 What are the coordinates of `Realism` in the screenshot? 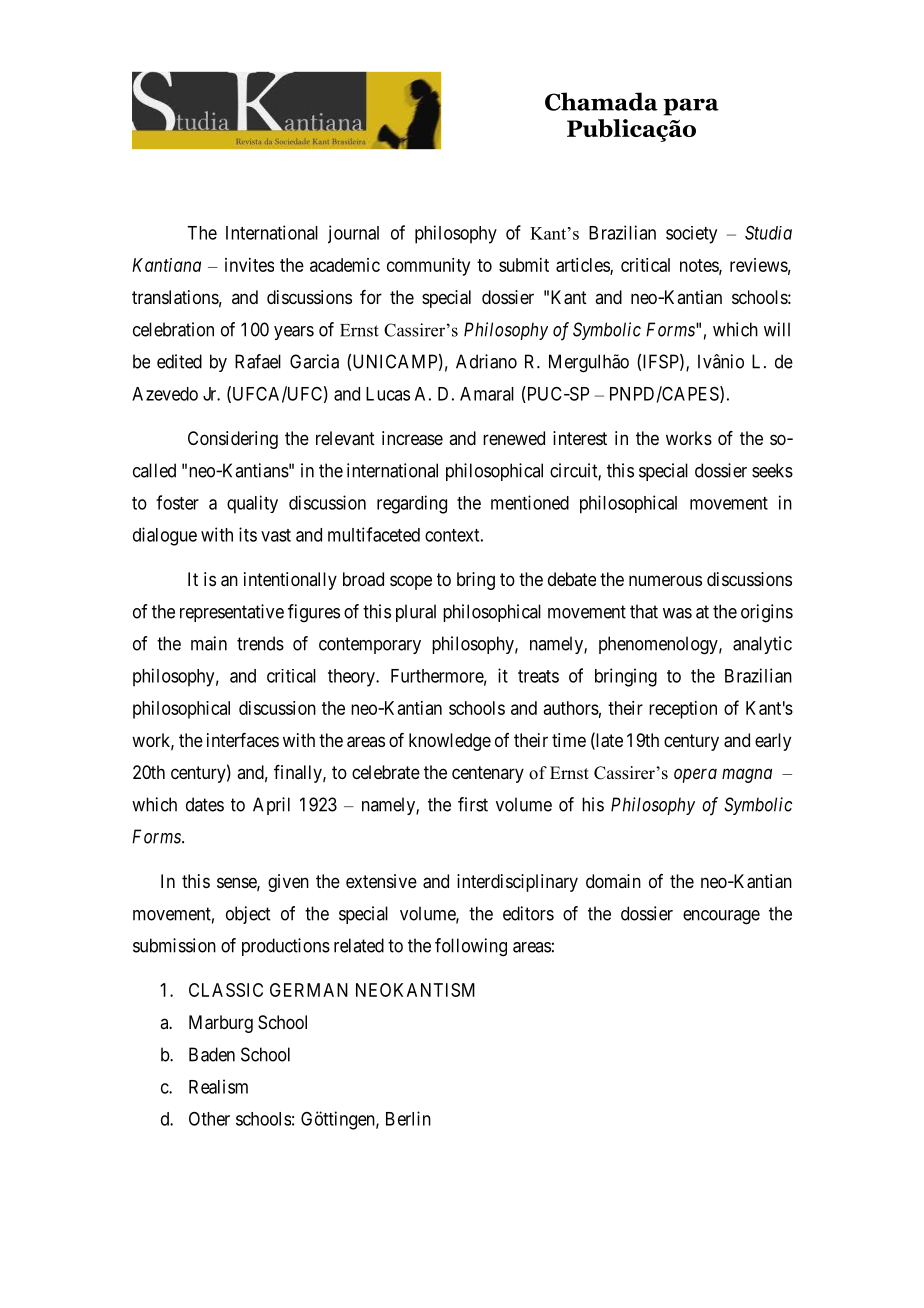 It's located at (218, 1086).
